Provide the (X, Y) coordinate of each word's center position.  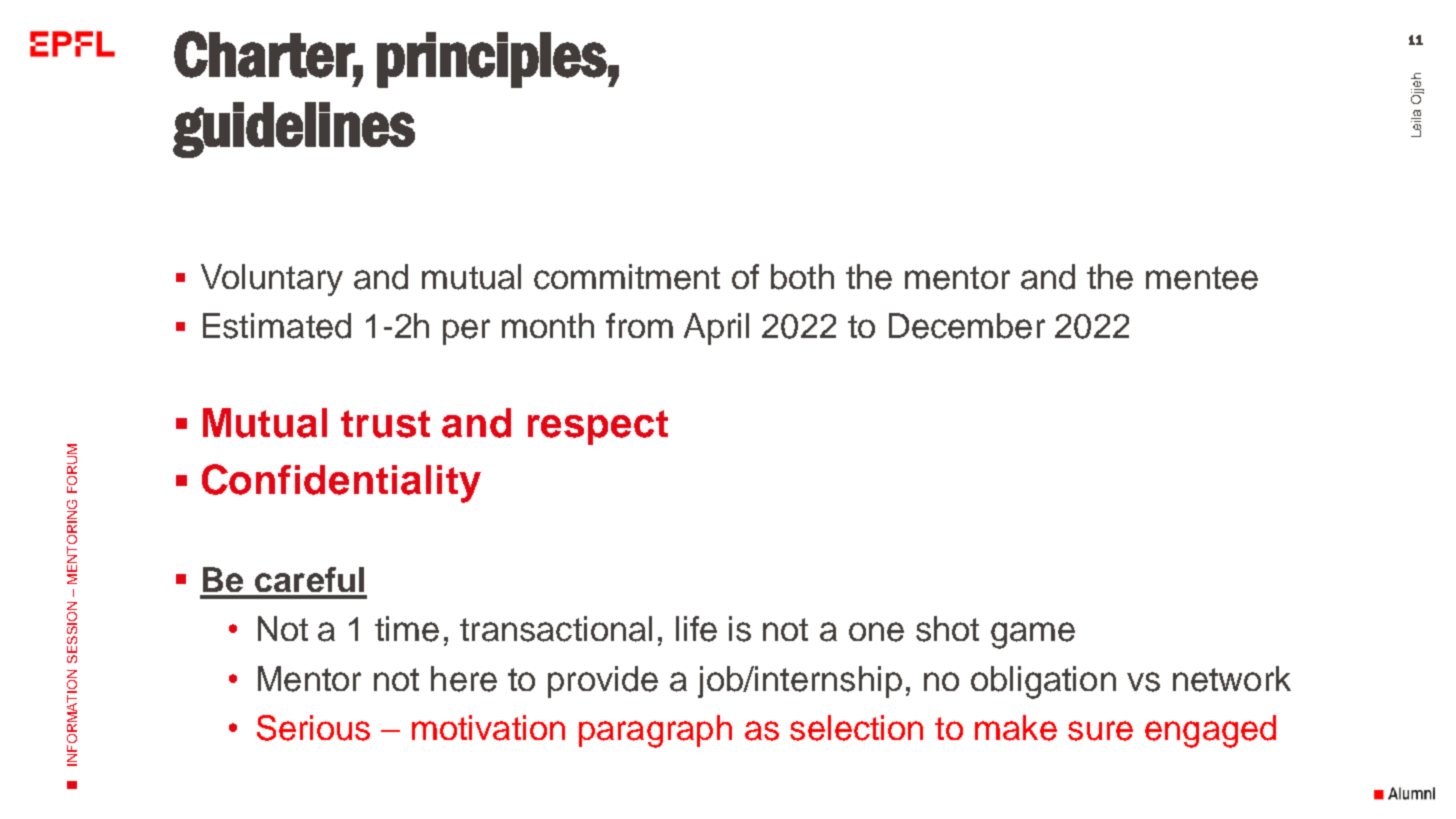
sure (1100, 731)
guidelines (294, 130)
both (802, 277)
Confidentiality (341, 483)
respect (598, 427)
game (1033, 635)
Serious (313, 728)
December (967, 326)
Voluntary (272, 280)
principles (492, 60)
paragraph (655, 731)
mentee (1202, 278)
